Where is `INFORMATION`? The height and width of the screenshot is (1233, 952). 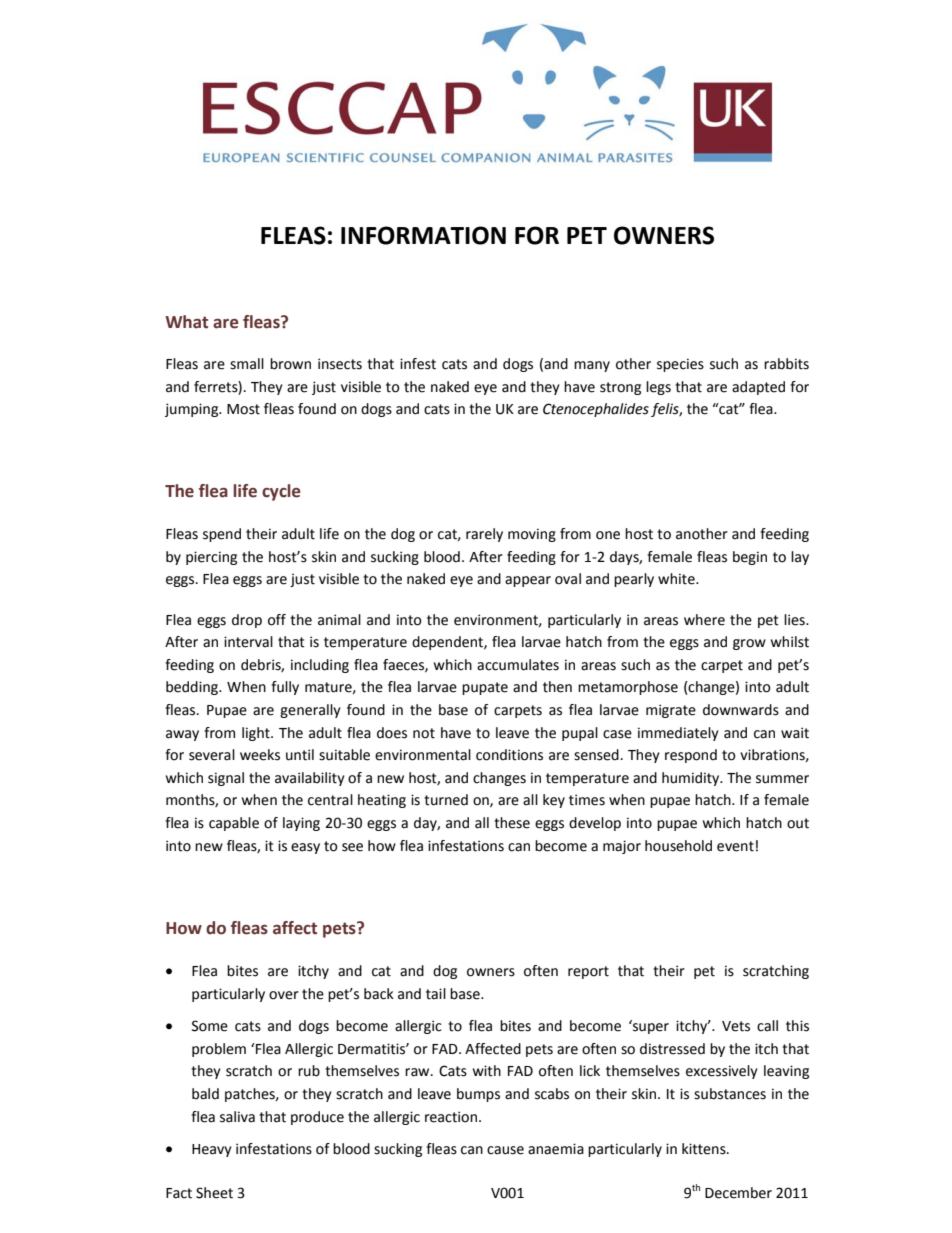
INFORMATION is located at coordinates (423, 235).
